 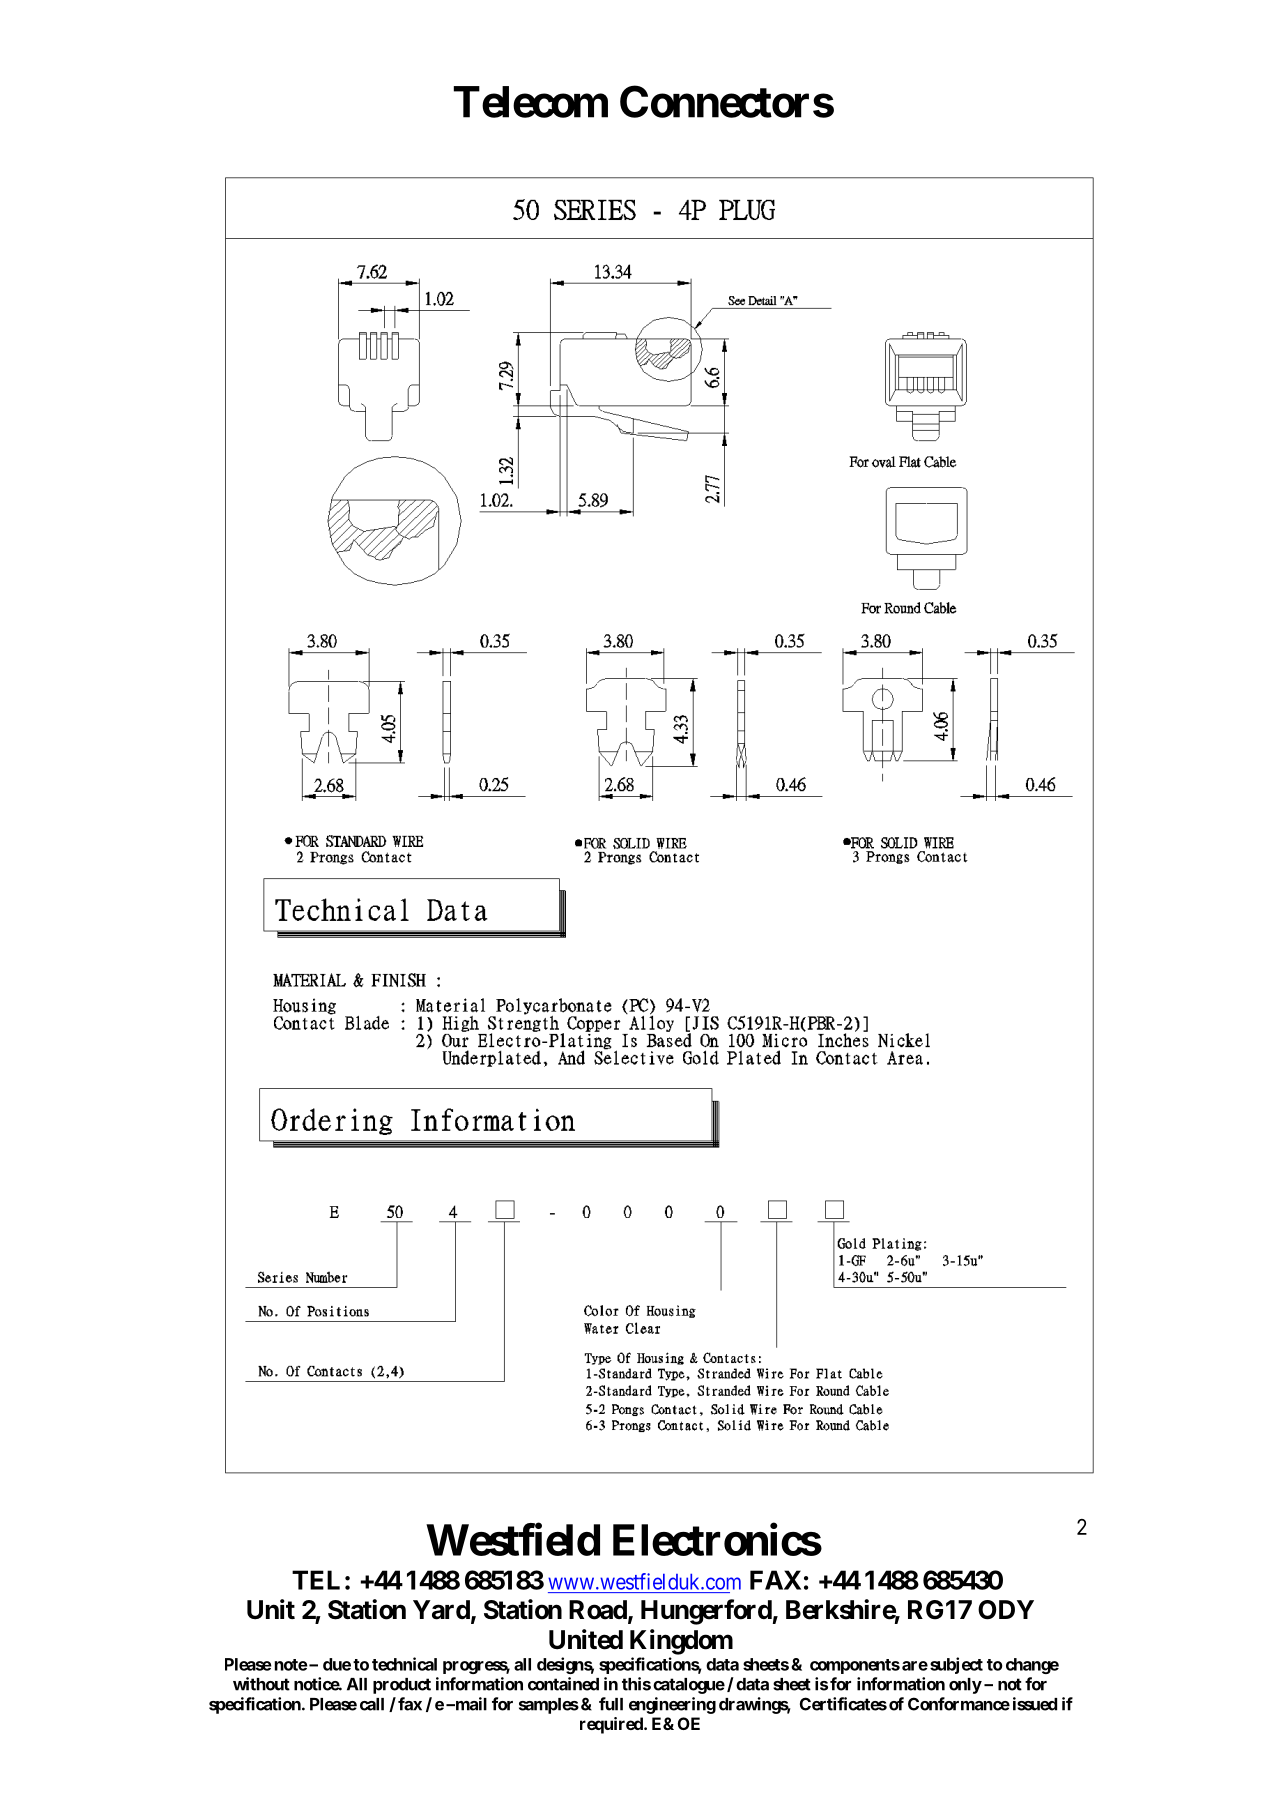 What do you see at coordinates (441, 1610) in the screenshot?
I see `Yard` at bounding box center [441, 1610].
